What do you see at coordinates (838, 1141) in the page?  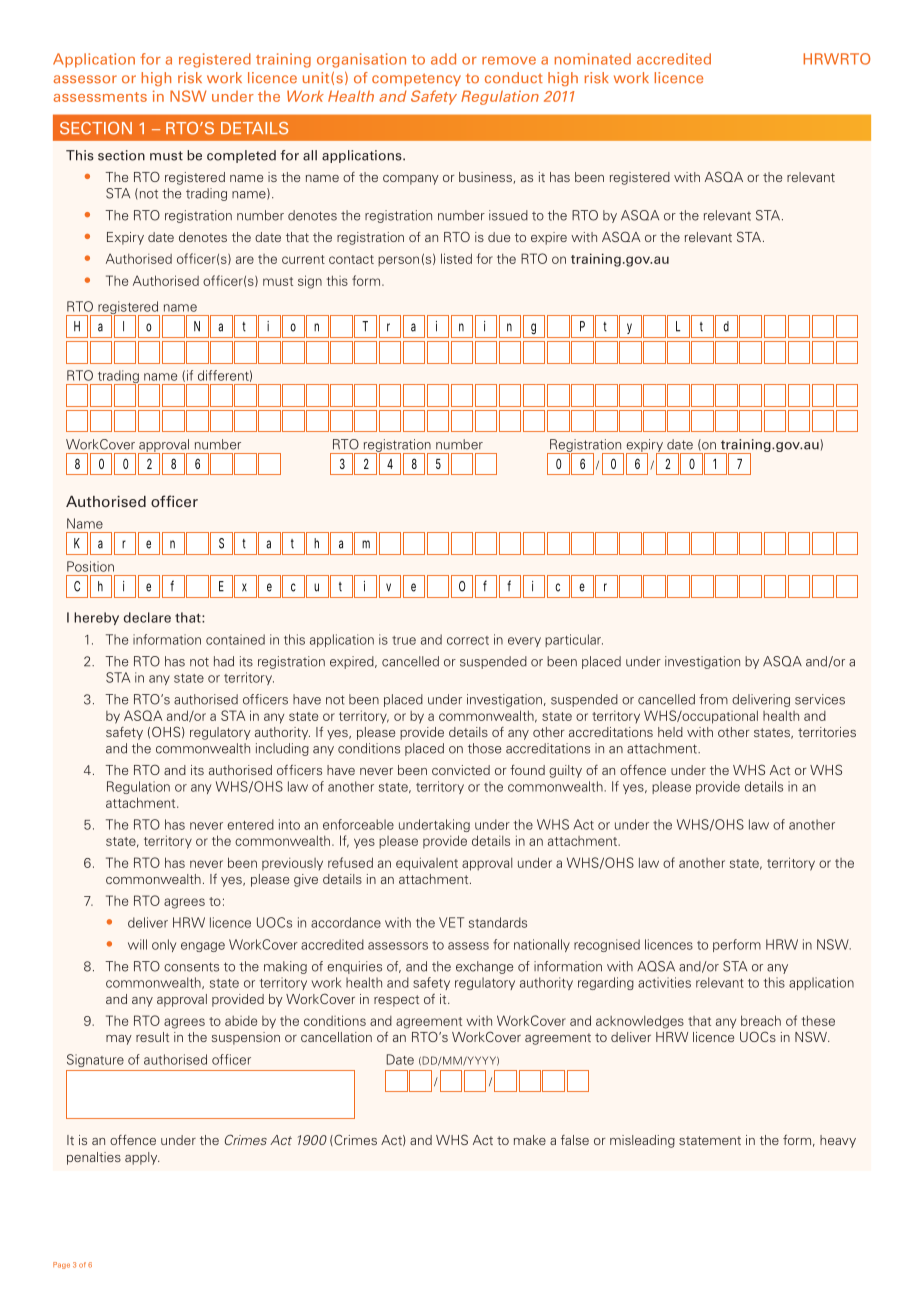 I see `heavy` at bounding box center [838, 1141].
